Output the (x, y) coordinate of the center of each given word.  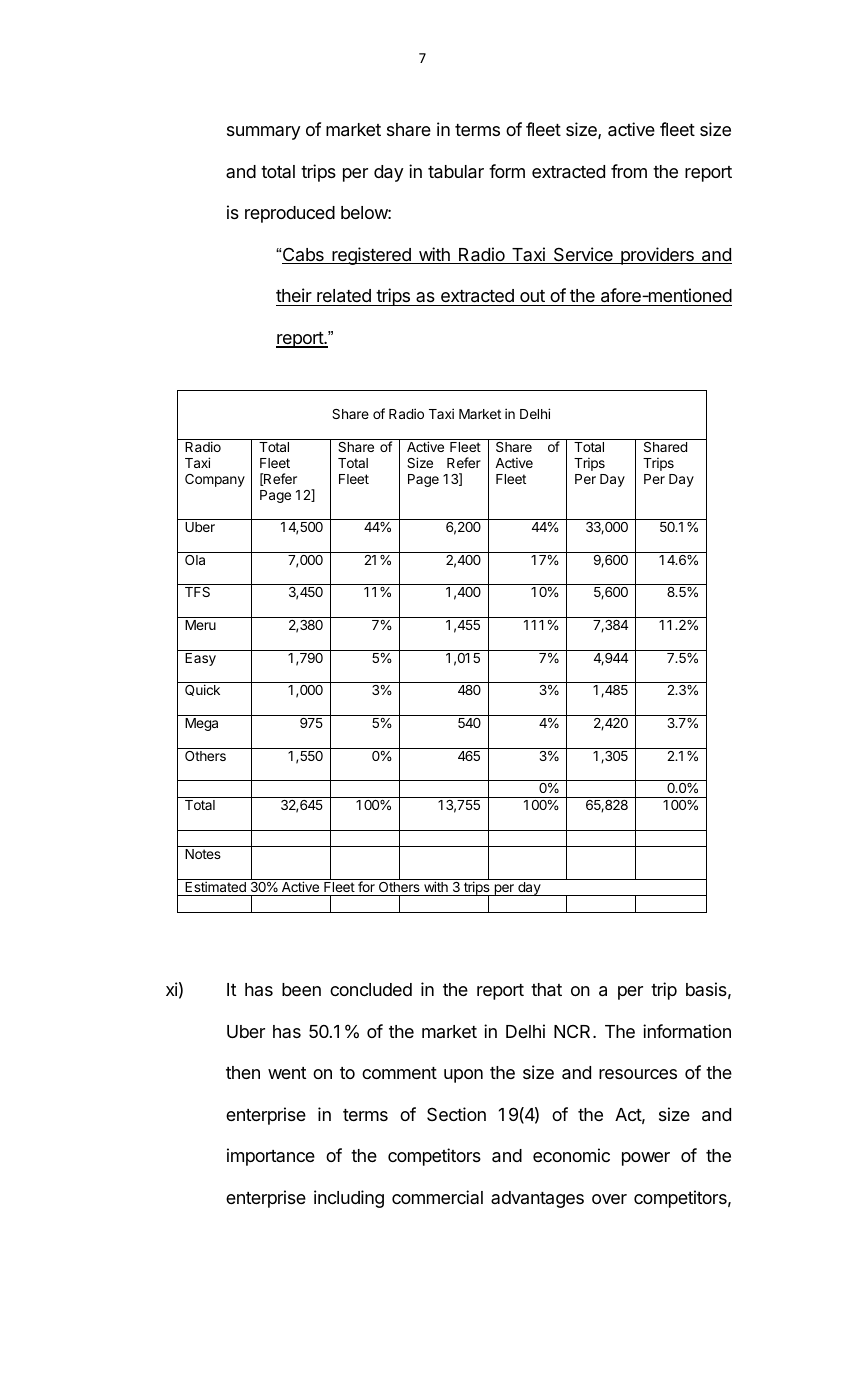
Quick (202, 690)
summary (264, 133)
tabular (456, 172)
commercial (437, 1197)
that (546, 990)
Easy (200, 659)
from (629, 171)
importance (271, 1157)
